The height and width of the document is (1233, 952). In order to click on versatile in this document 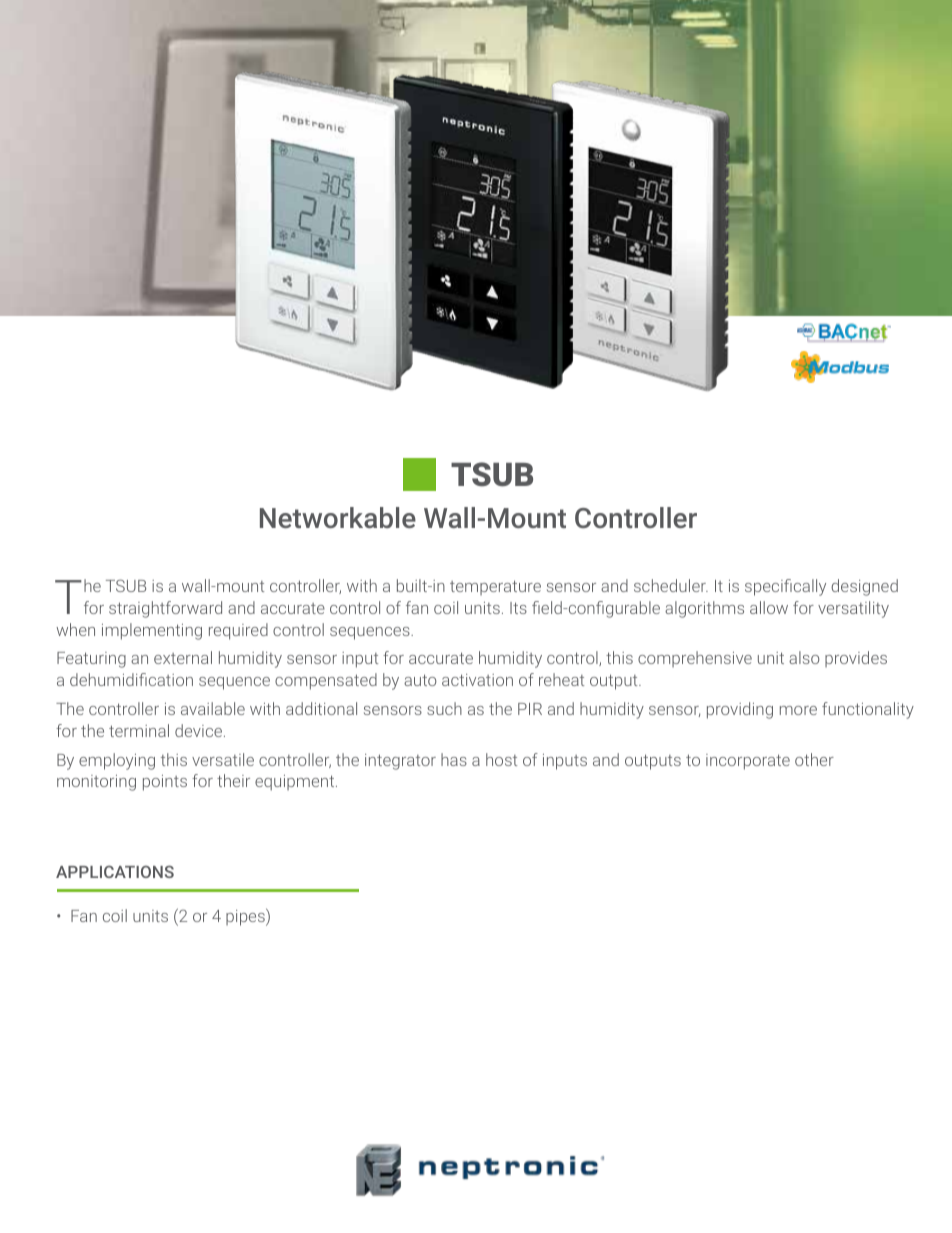, I will do `click(223, 759)`.
